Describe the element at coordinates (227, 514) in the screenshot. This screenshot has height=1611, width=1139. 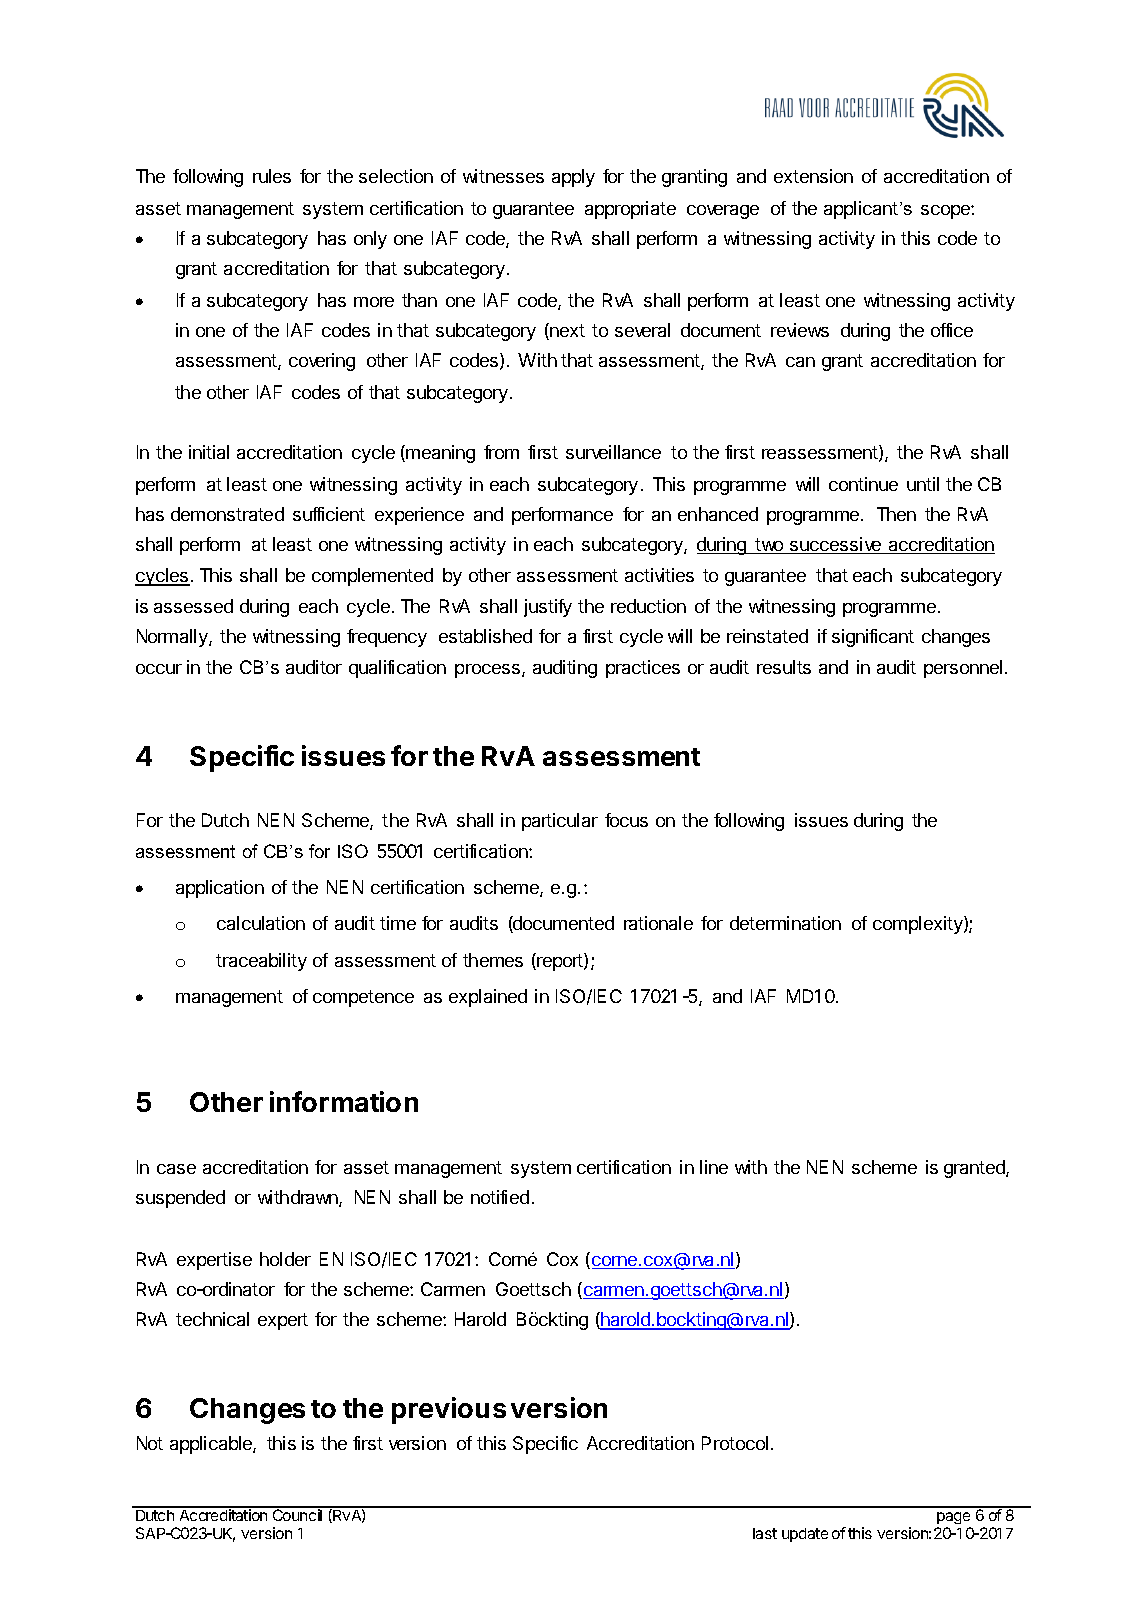
I see `demonstrated` at that location.
